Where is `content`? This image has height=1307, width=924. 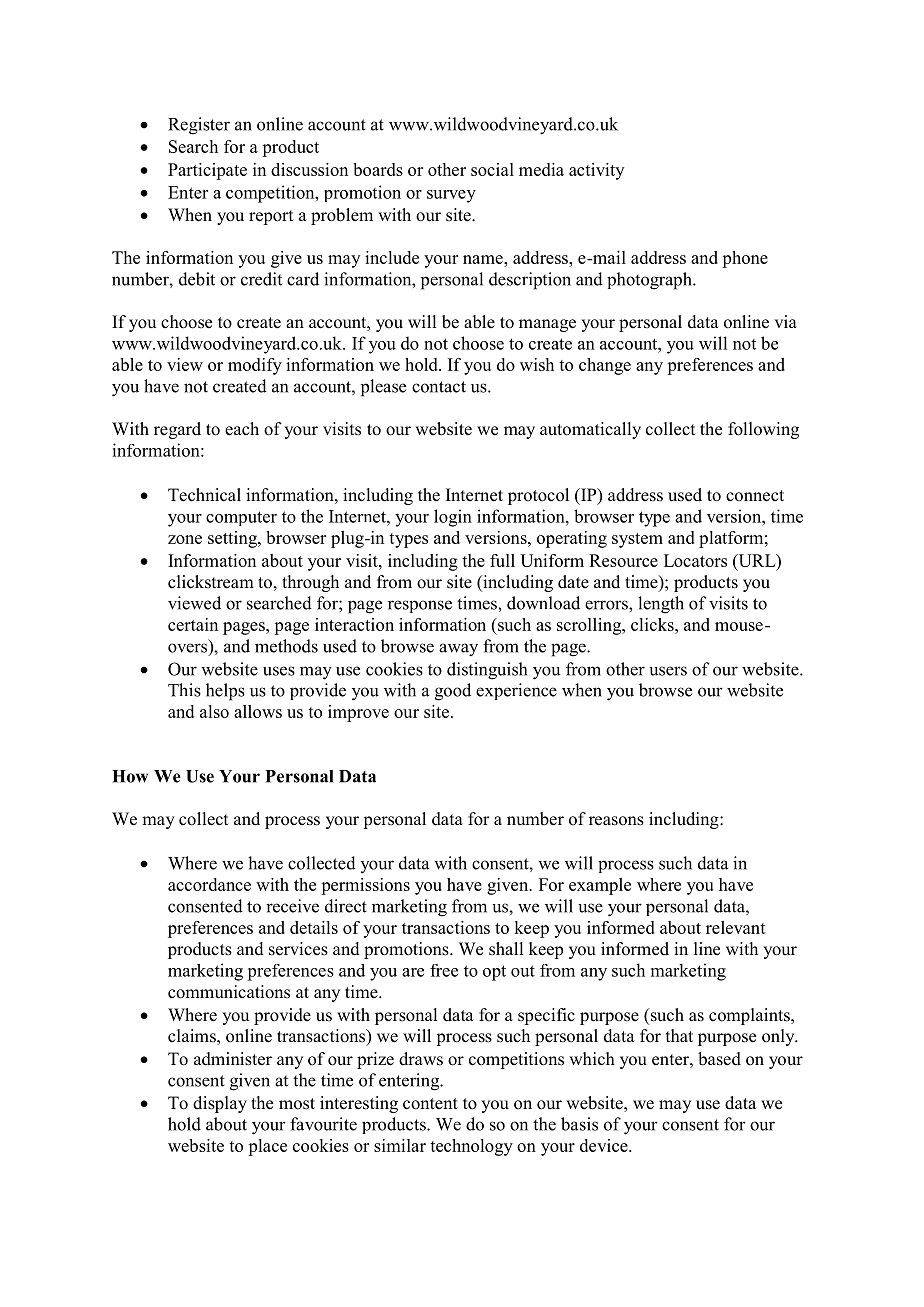 content is located at coordinates (430, 1104).
